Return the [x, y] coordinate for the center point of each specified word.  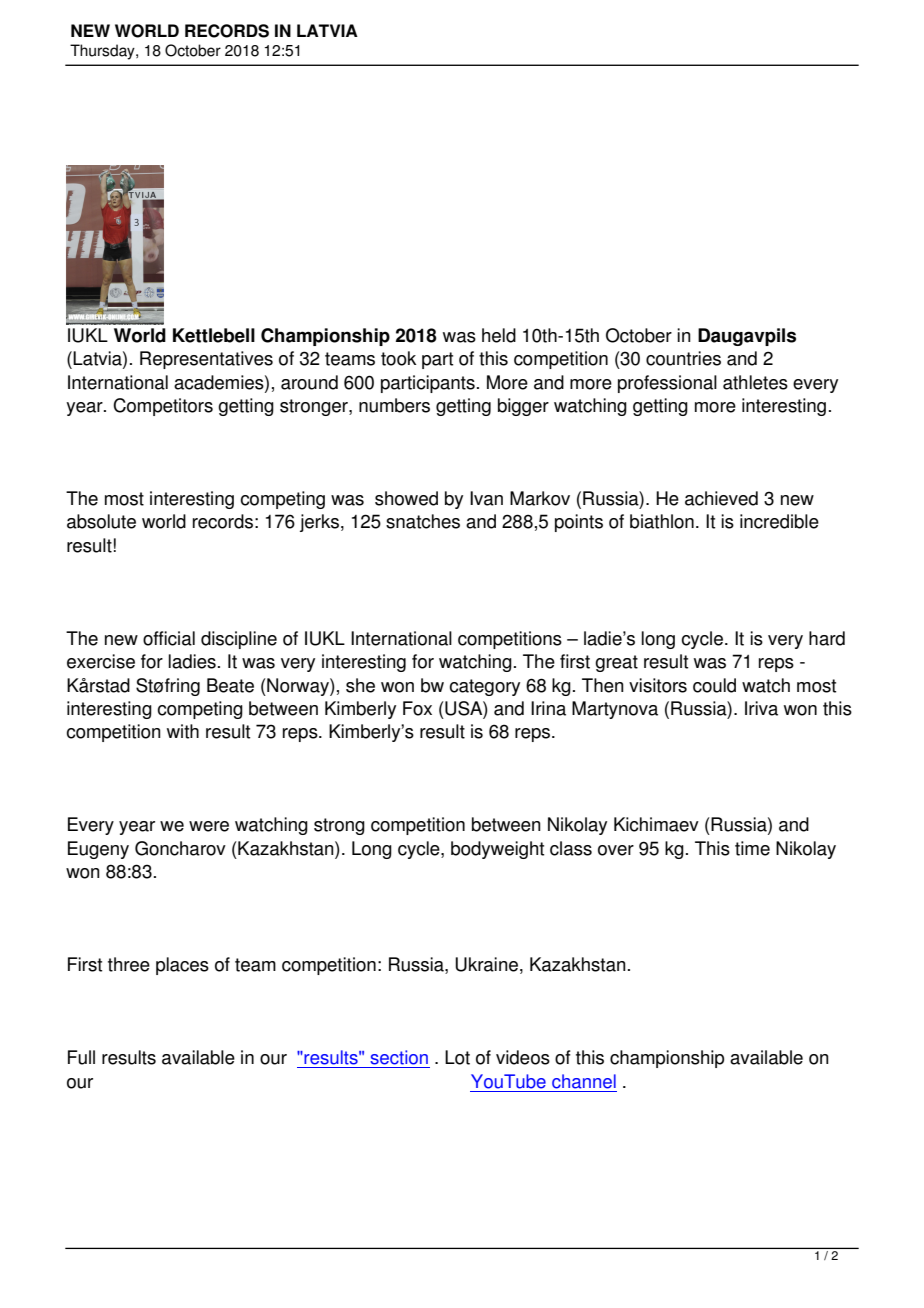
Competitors [163, 407]
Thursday [103, 52]
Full [81, 1057]
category [484, 687]
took [398, 358]
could [714, 685]
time [752, 848]
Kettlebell [214, 335]
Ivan [486, 498]
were [209, 826]
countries [683, 358]
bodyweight [497, 850]
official [169, 638]
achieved [721, 498]
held [499, 335]
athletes [755, 382]
